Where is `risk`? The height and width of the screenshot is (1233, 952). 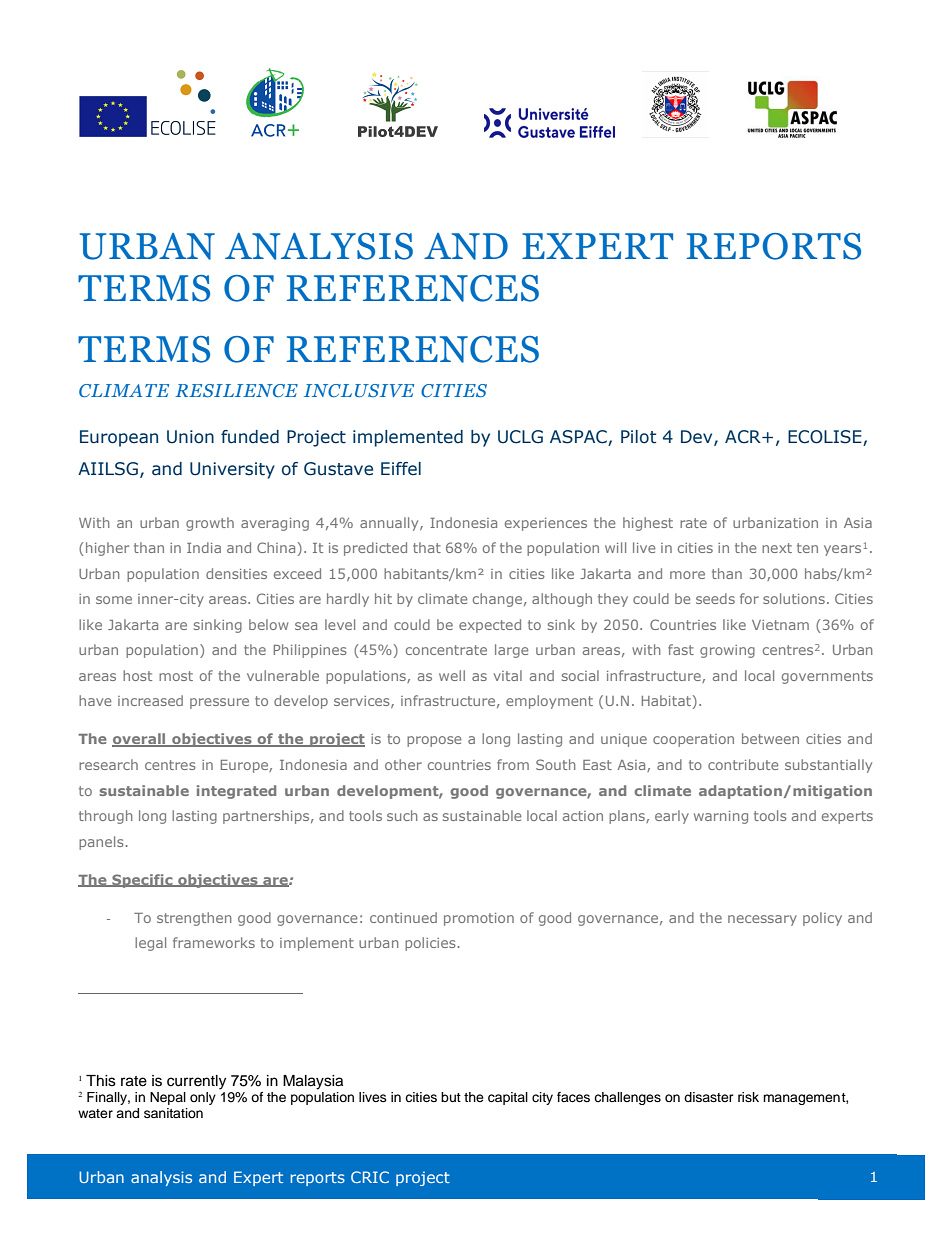 risk is located at coordinates (748, 1097).
